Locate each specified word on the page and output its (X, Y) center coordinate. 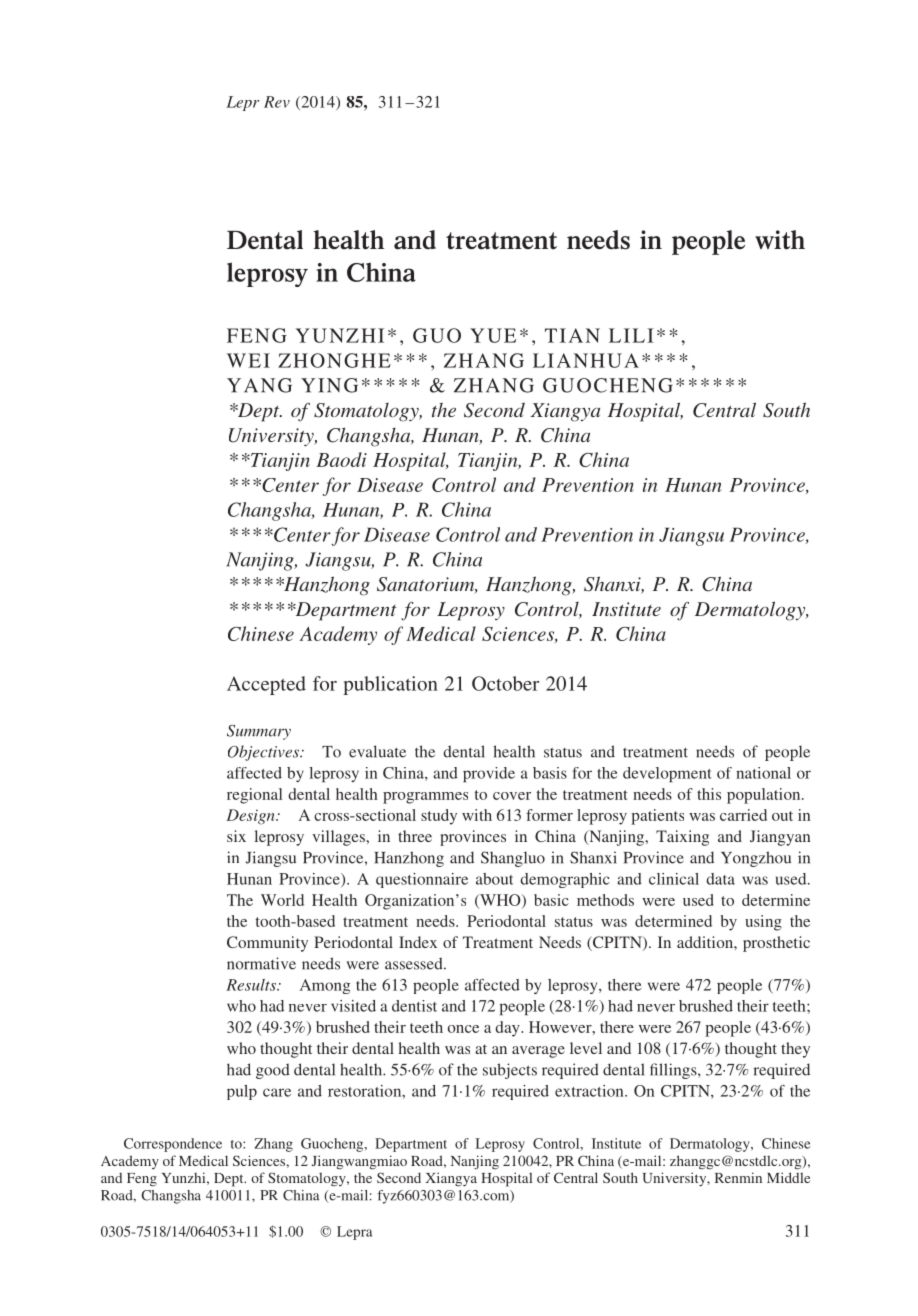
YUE (493, 335)
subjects (510, 1071)
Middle (788, 1177)
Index (418, 942)
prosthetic (776, 944)
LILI (631, 335)
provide (489, 774)
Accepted (266, 685)
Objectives (264, 753)
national (763, 773)
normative (261, 963)
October (505, 683)
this (709, 794)
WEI (248, 360)
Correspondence (173, 1145)
